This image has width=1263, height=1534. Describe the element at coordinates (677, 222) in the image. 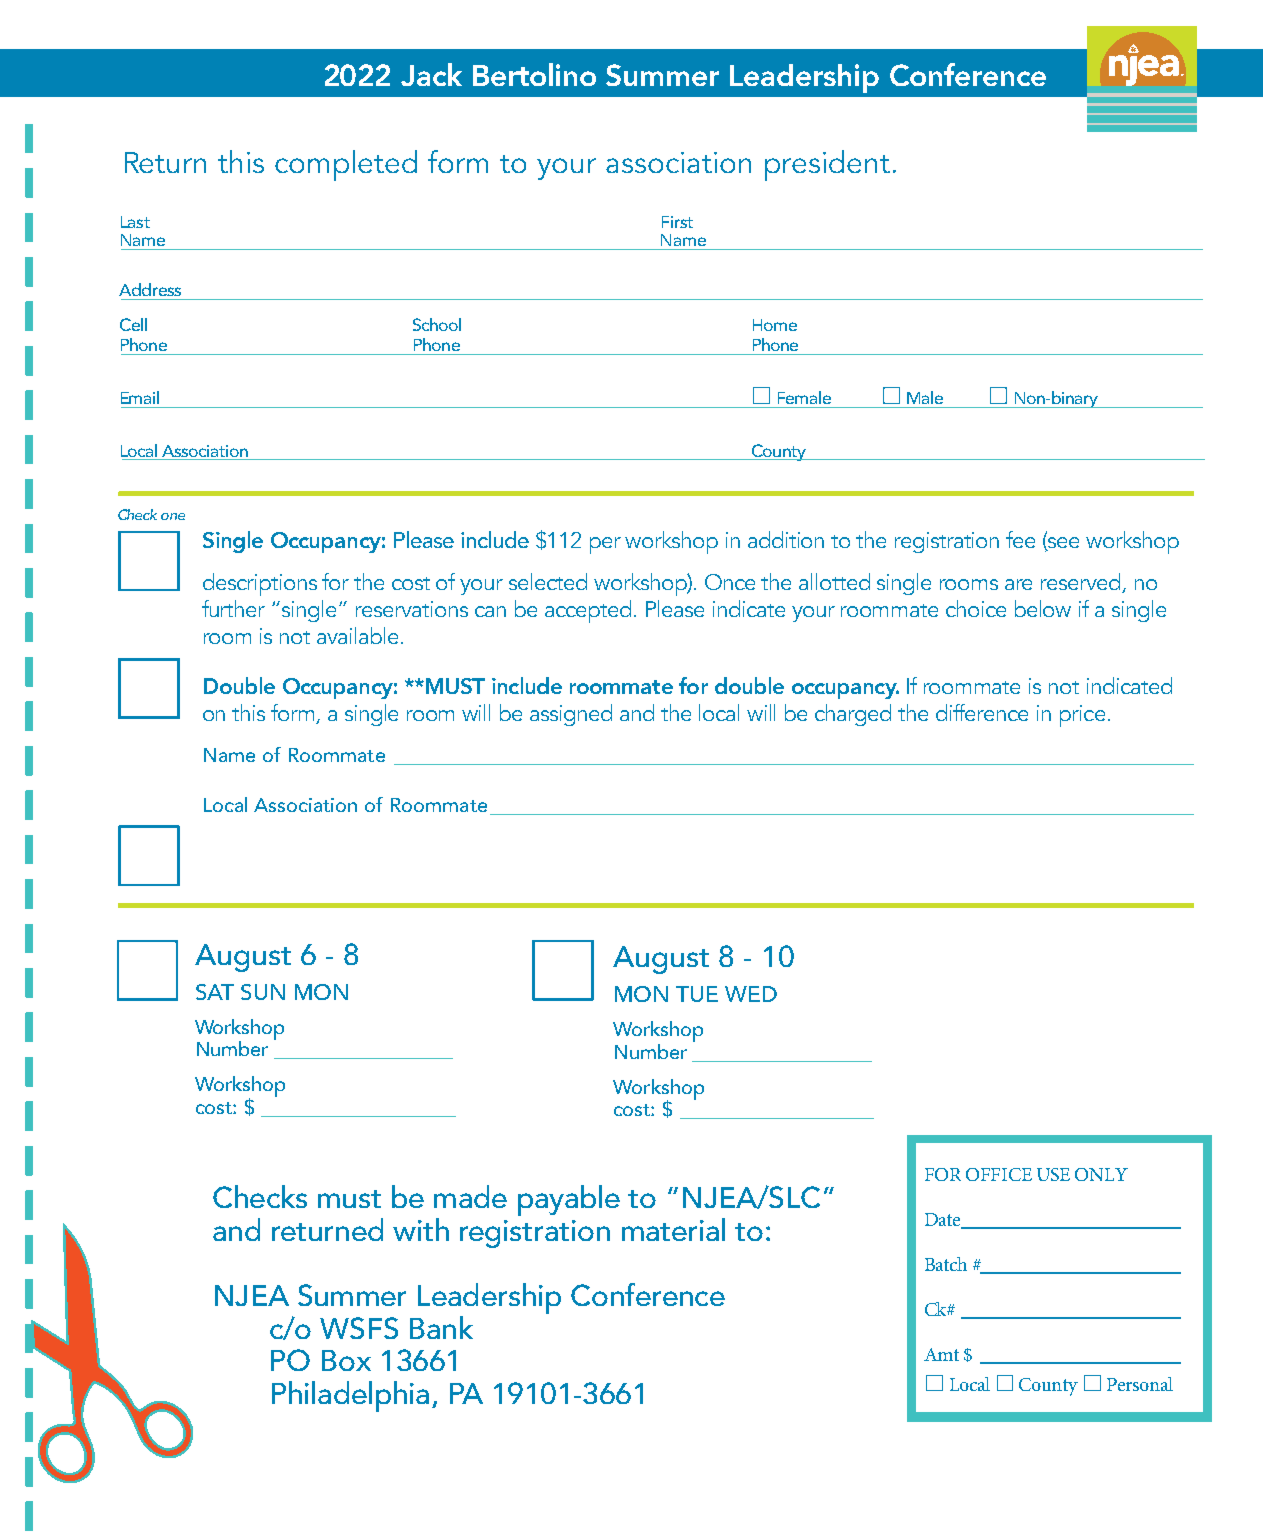

I see `First` at that location.
